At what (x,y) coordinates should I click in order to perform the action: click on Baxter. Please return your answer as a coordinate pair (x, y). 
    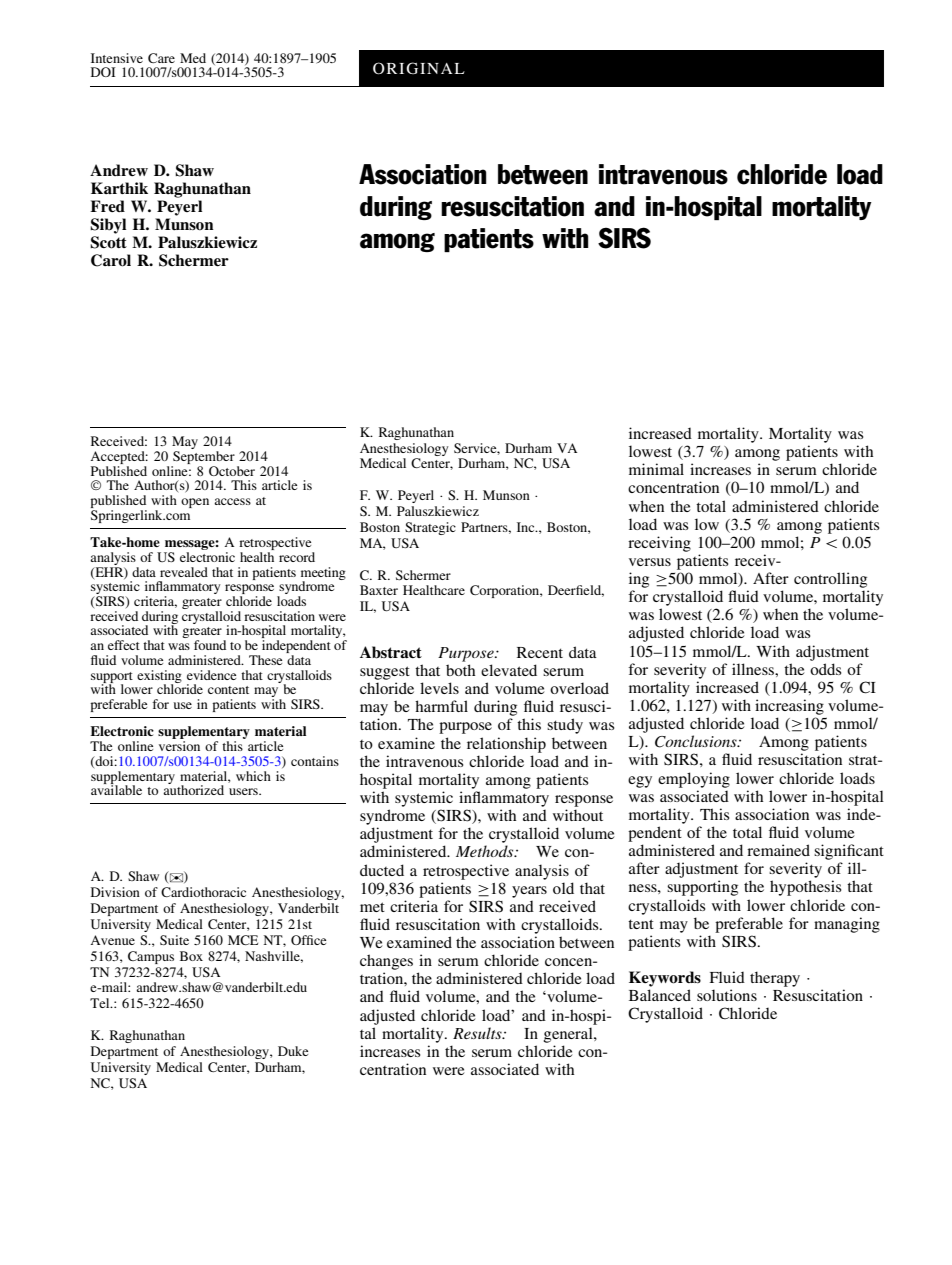
    Looking at the image, I should click on (379, 590).
